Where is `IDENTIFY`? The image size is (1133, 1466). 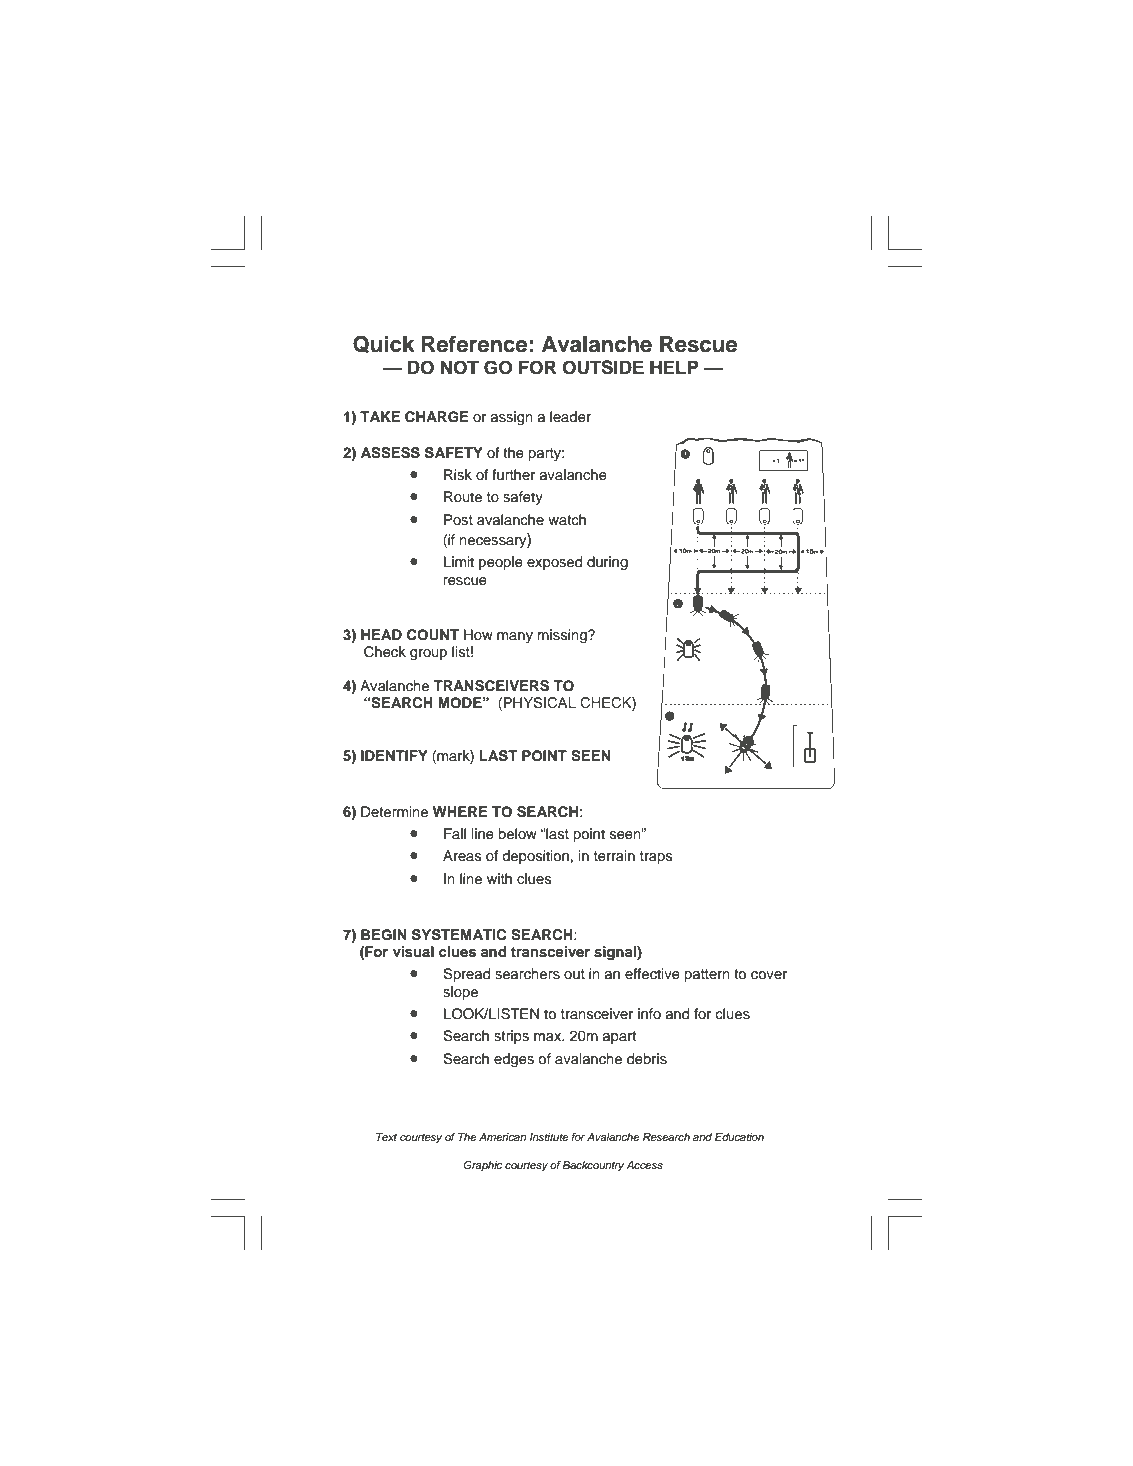 IDENTIFY is located at coordinates (394, 755).
